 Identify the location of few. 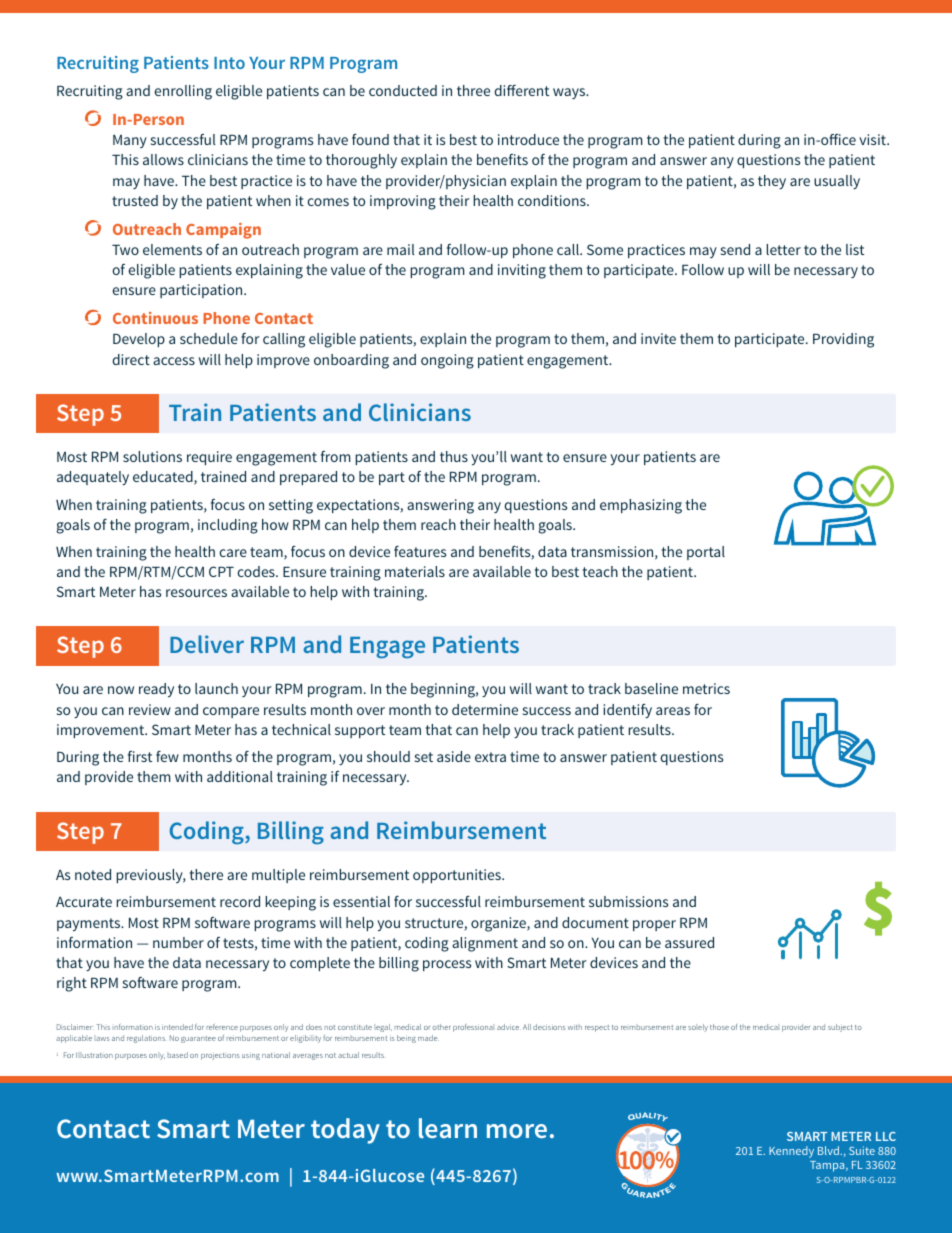
(167, 756).
